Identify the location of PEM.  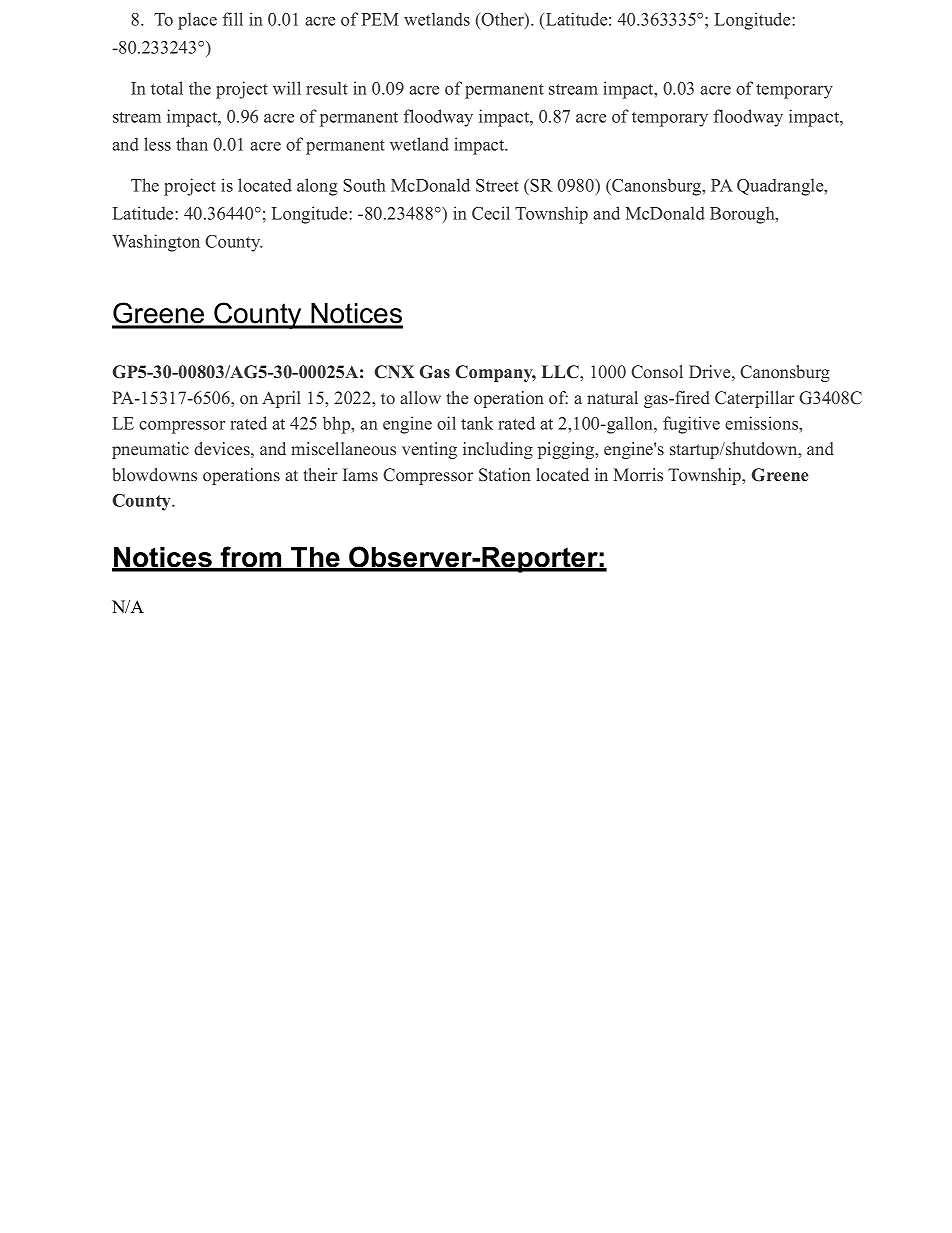
(380, 19).
